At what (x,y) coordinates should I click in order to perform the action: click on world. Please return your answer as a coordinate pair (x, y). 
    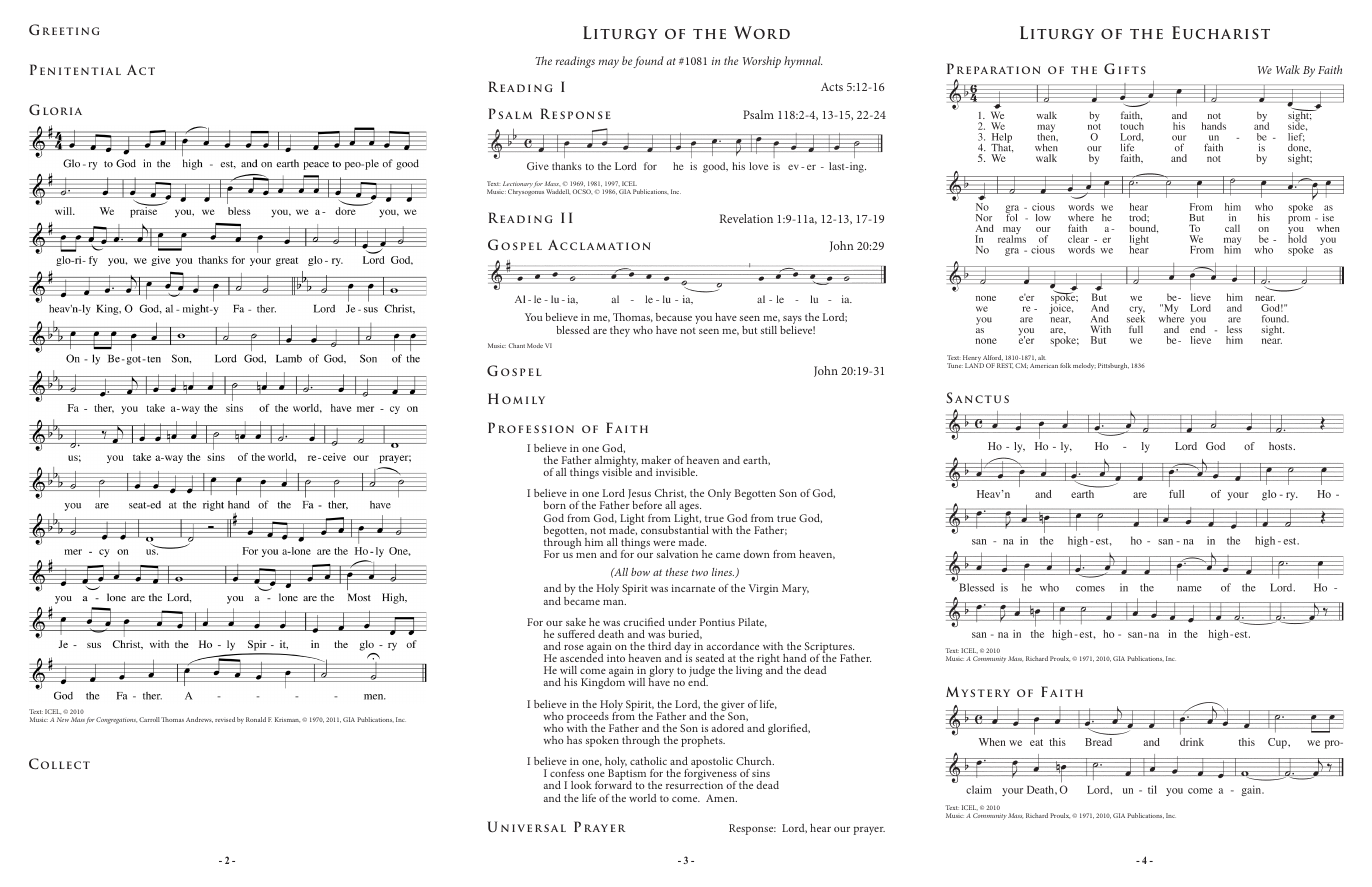
    Looking at the image, I should click on (643, 798).
